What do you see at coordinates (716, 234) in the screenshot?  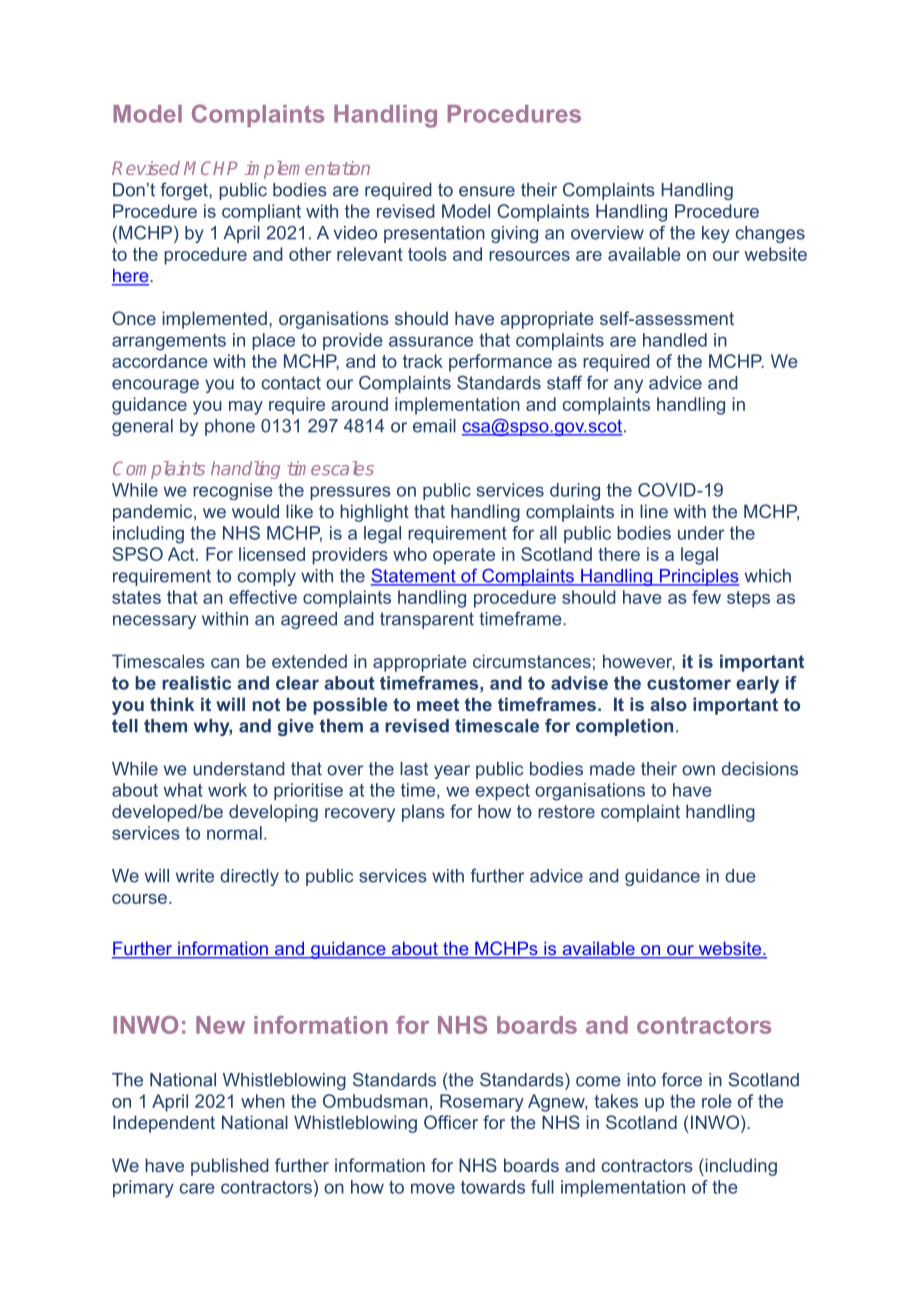 I see `key` at bounding box center [716, 234].
